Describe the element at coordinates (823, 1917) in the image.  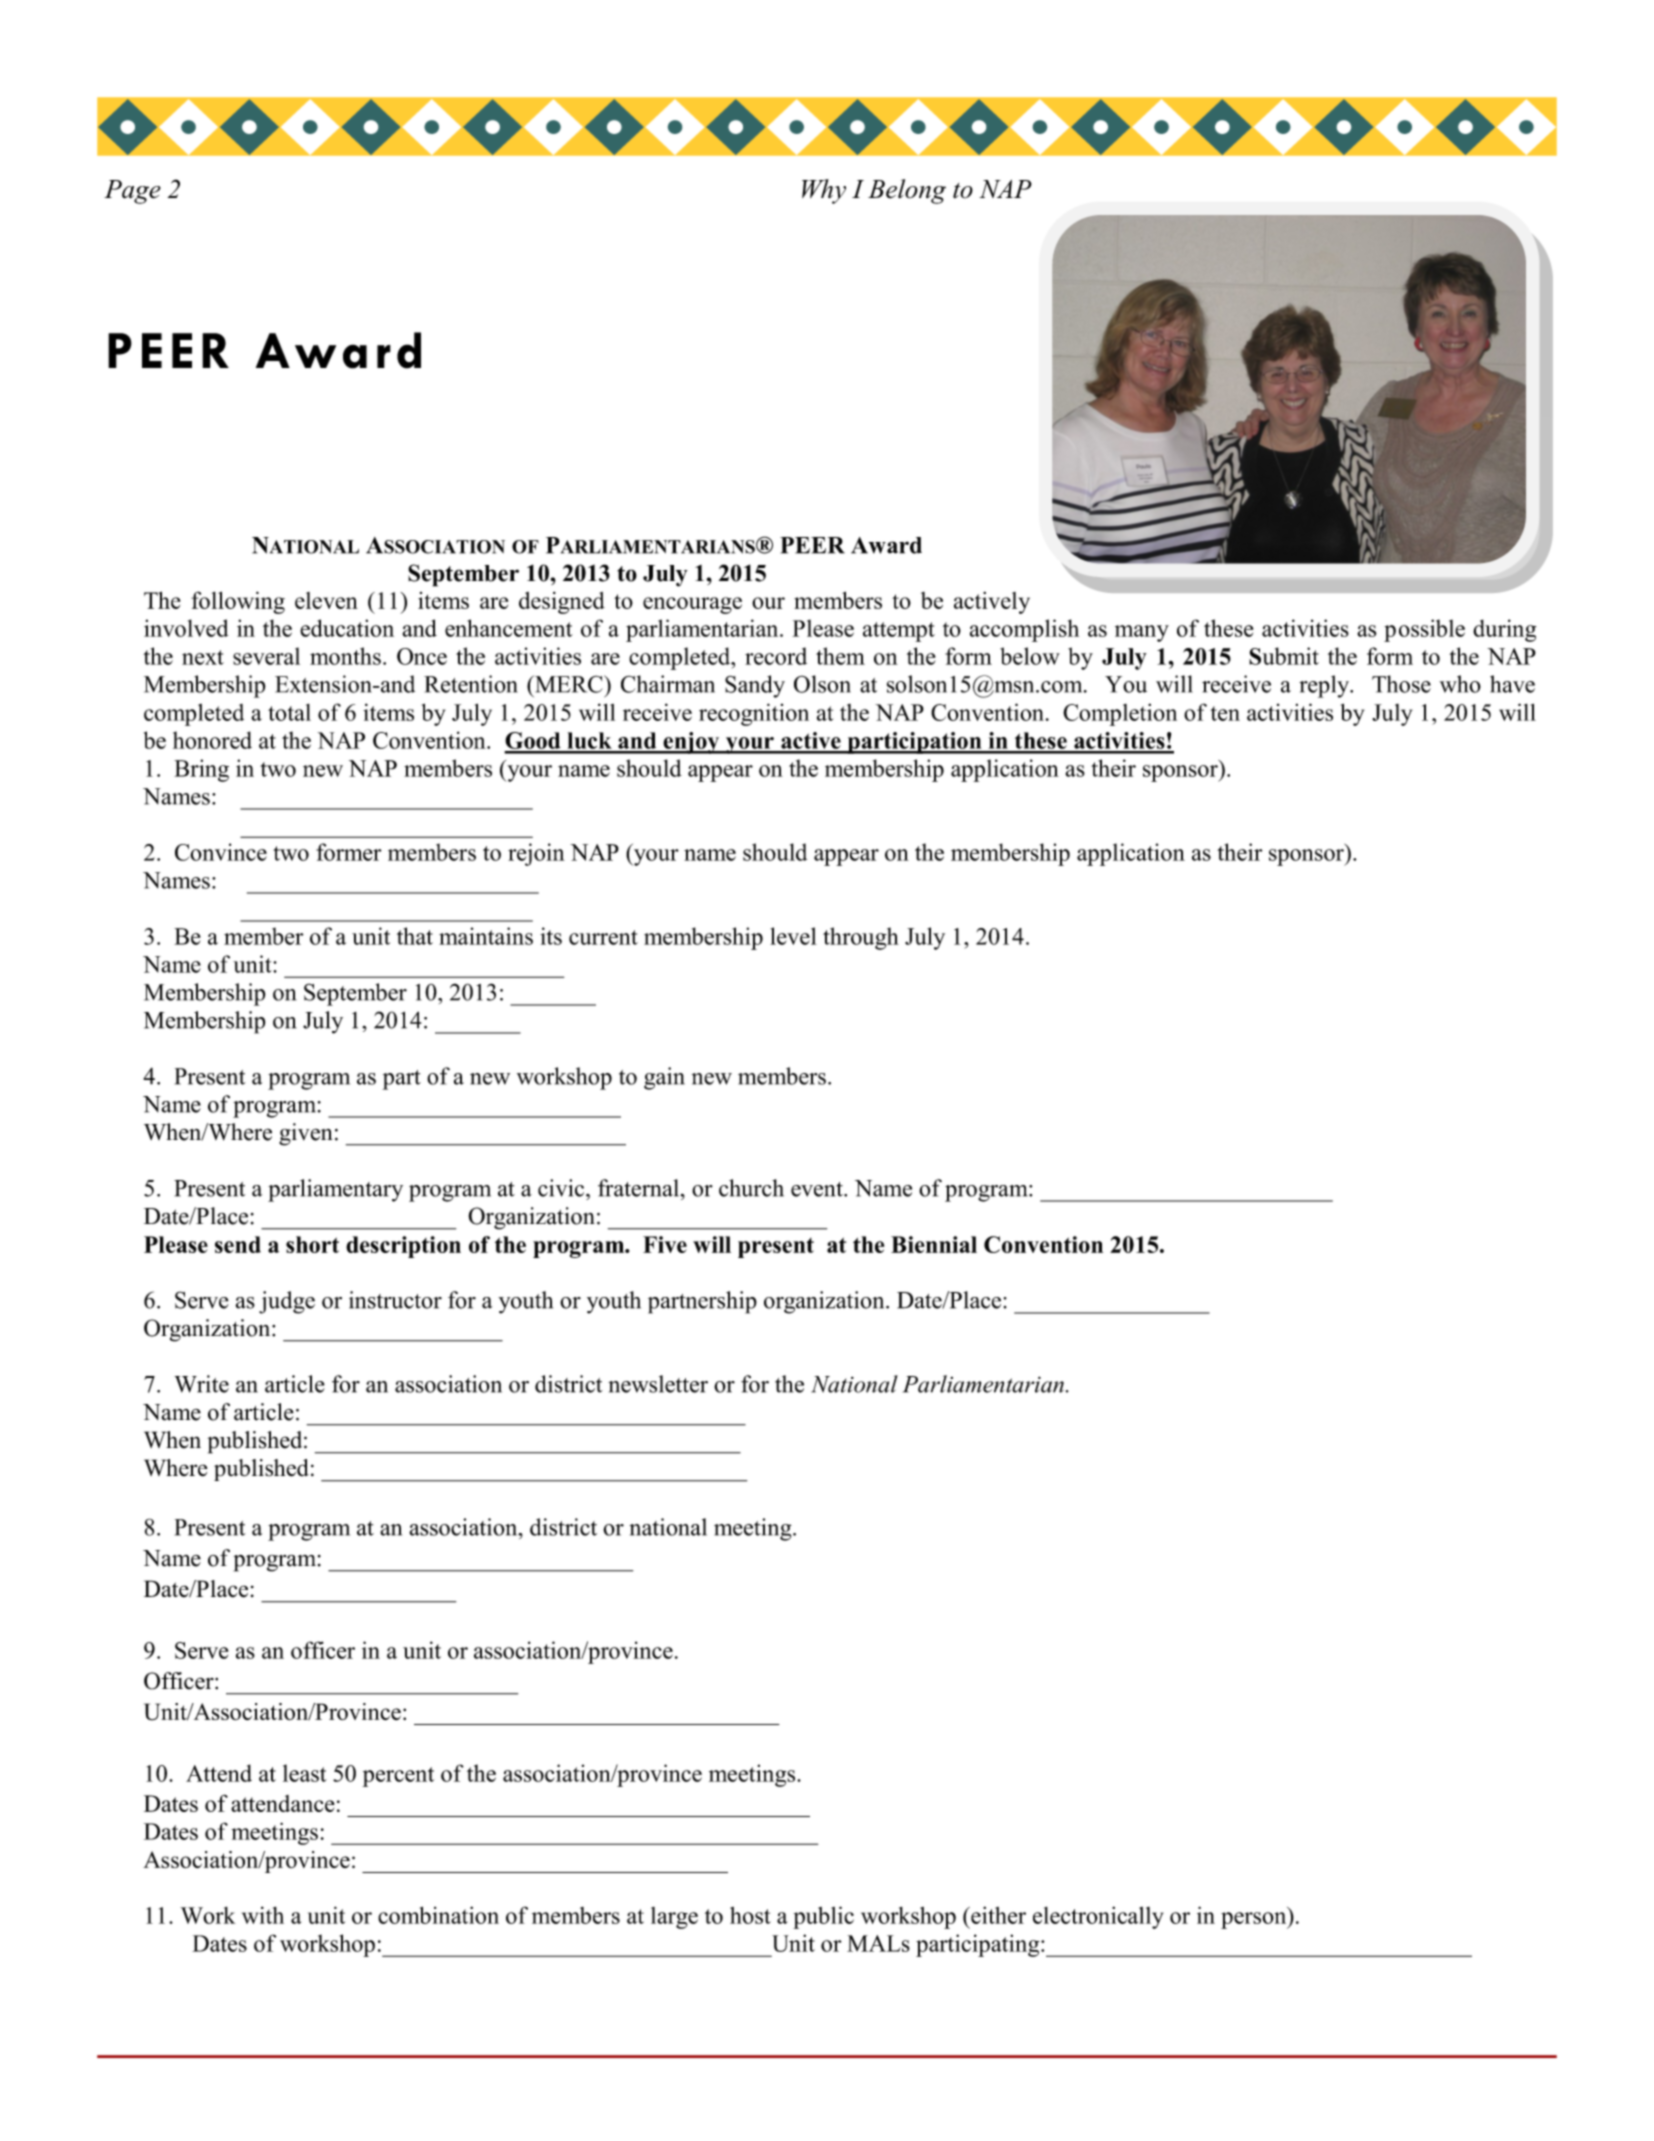
I see `public` at that location.
